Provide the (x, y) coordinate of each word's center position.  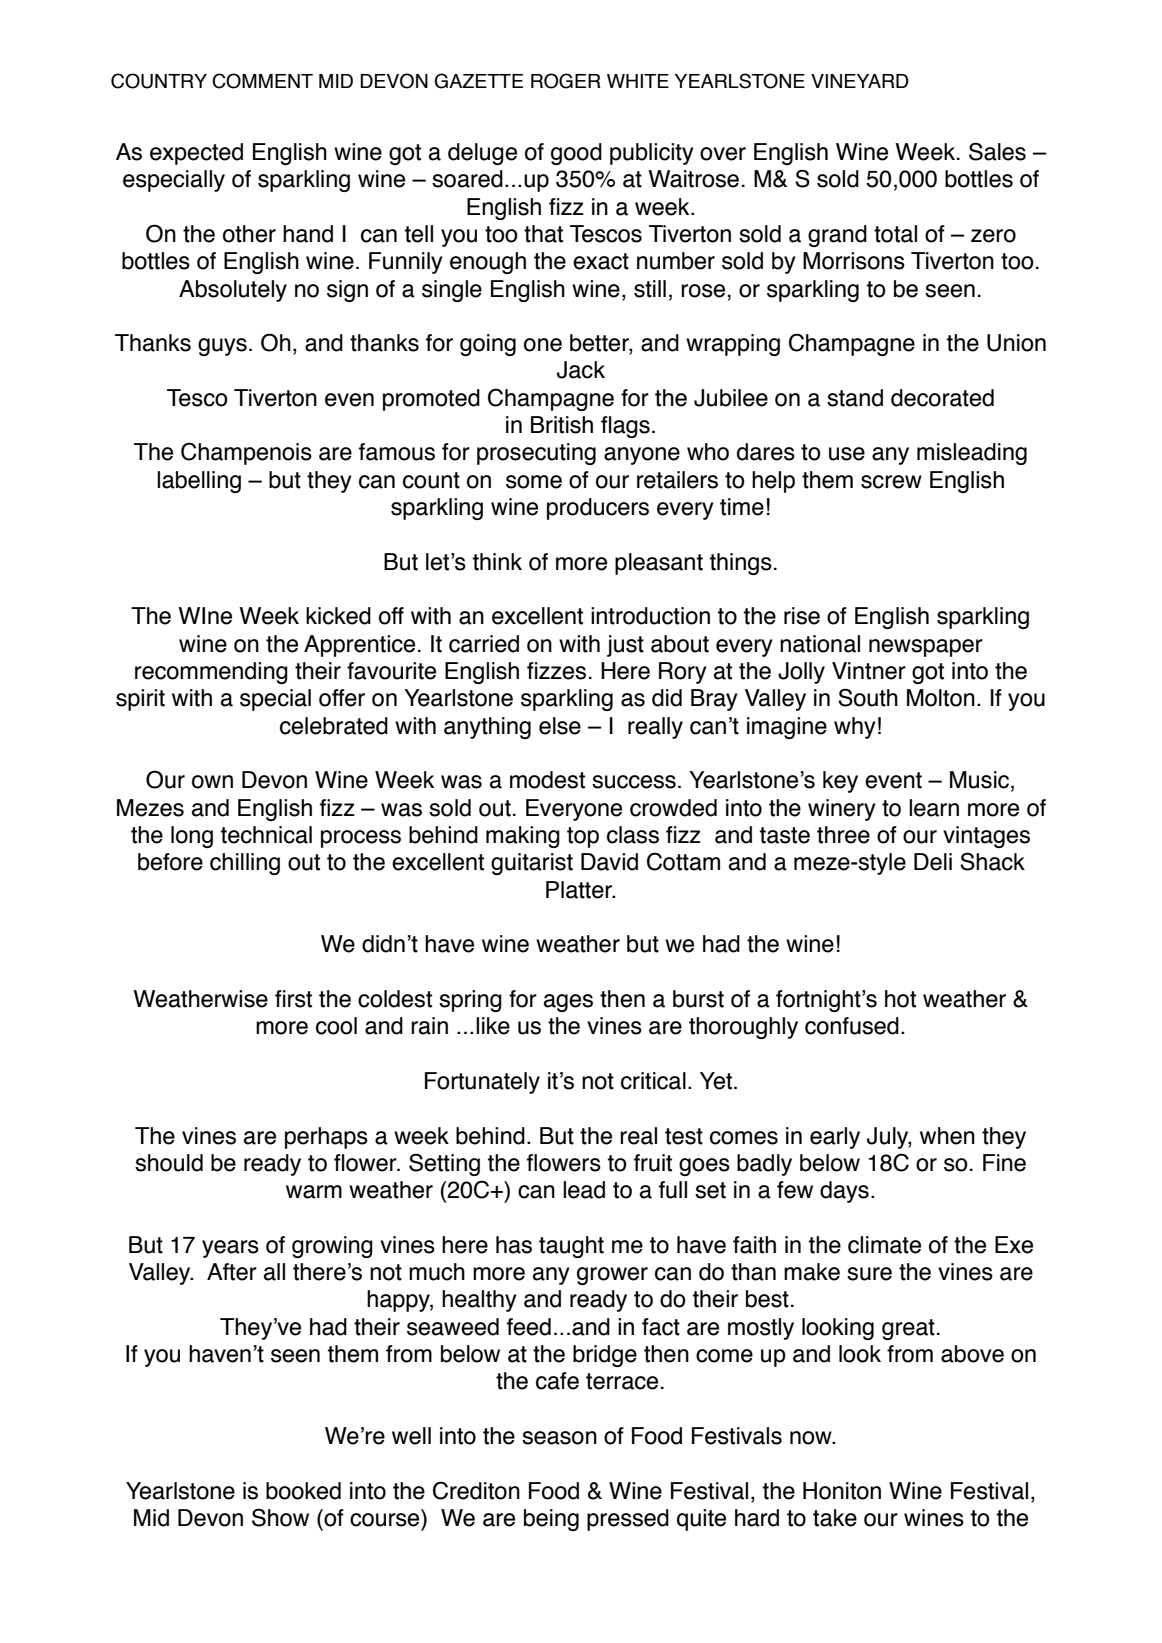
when (947, 1136)
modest (547, 780)
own (212, 782)
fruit (653, 1163)
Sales (997, 151)
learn (934, 808)
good (576, 154)
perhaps (326, 1138)
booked (303, 1491)
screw (891, 482)
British (562, 425)
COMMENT (262, 81)
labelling (199, 482)
